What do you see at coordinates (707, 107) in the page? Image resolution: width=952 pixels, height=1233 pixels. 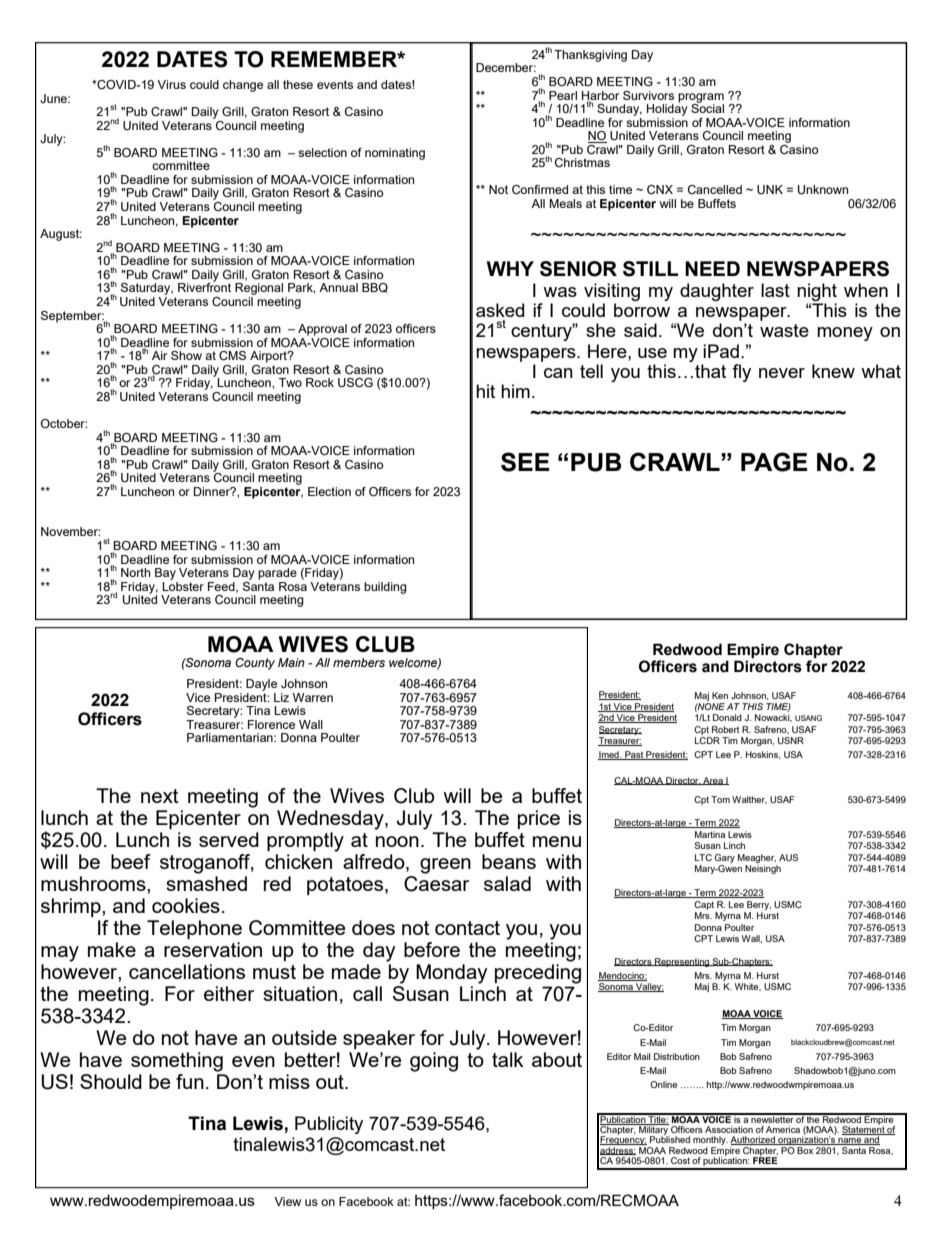 I see `Social` at bounding box center [707, 107].
